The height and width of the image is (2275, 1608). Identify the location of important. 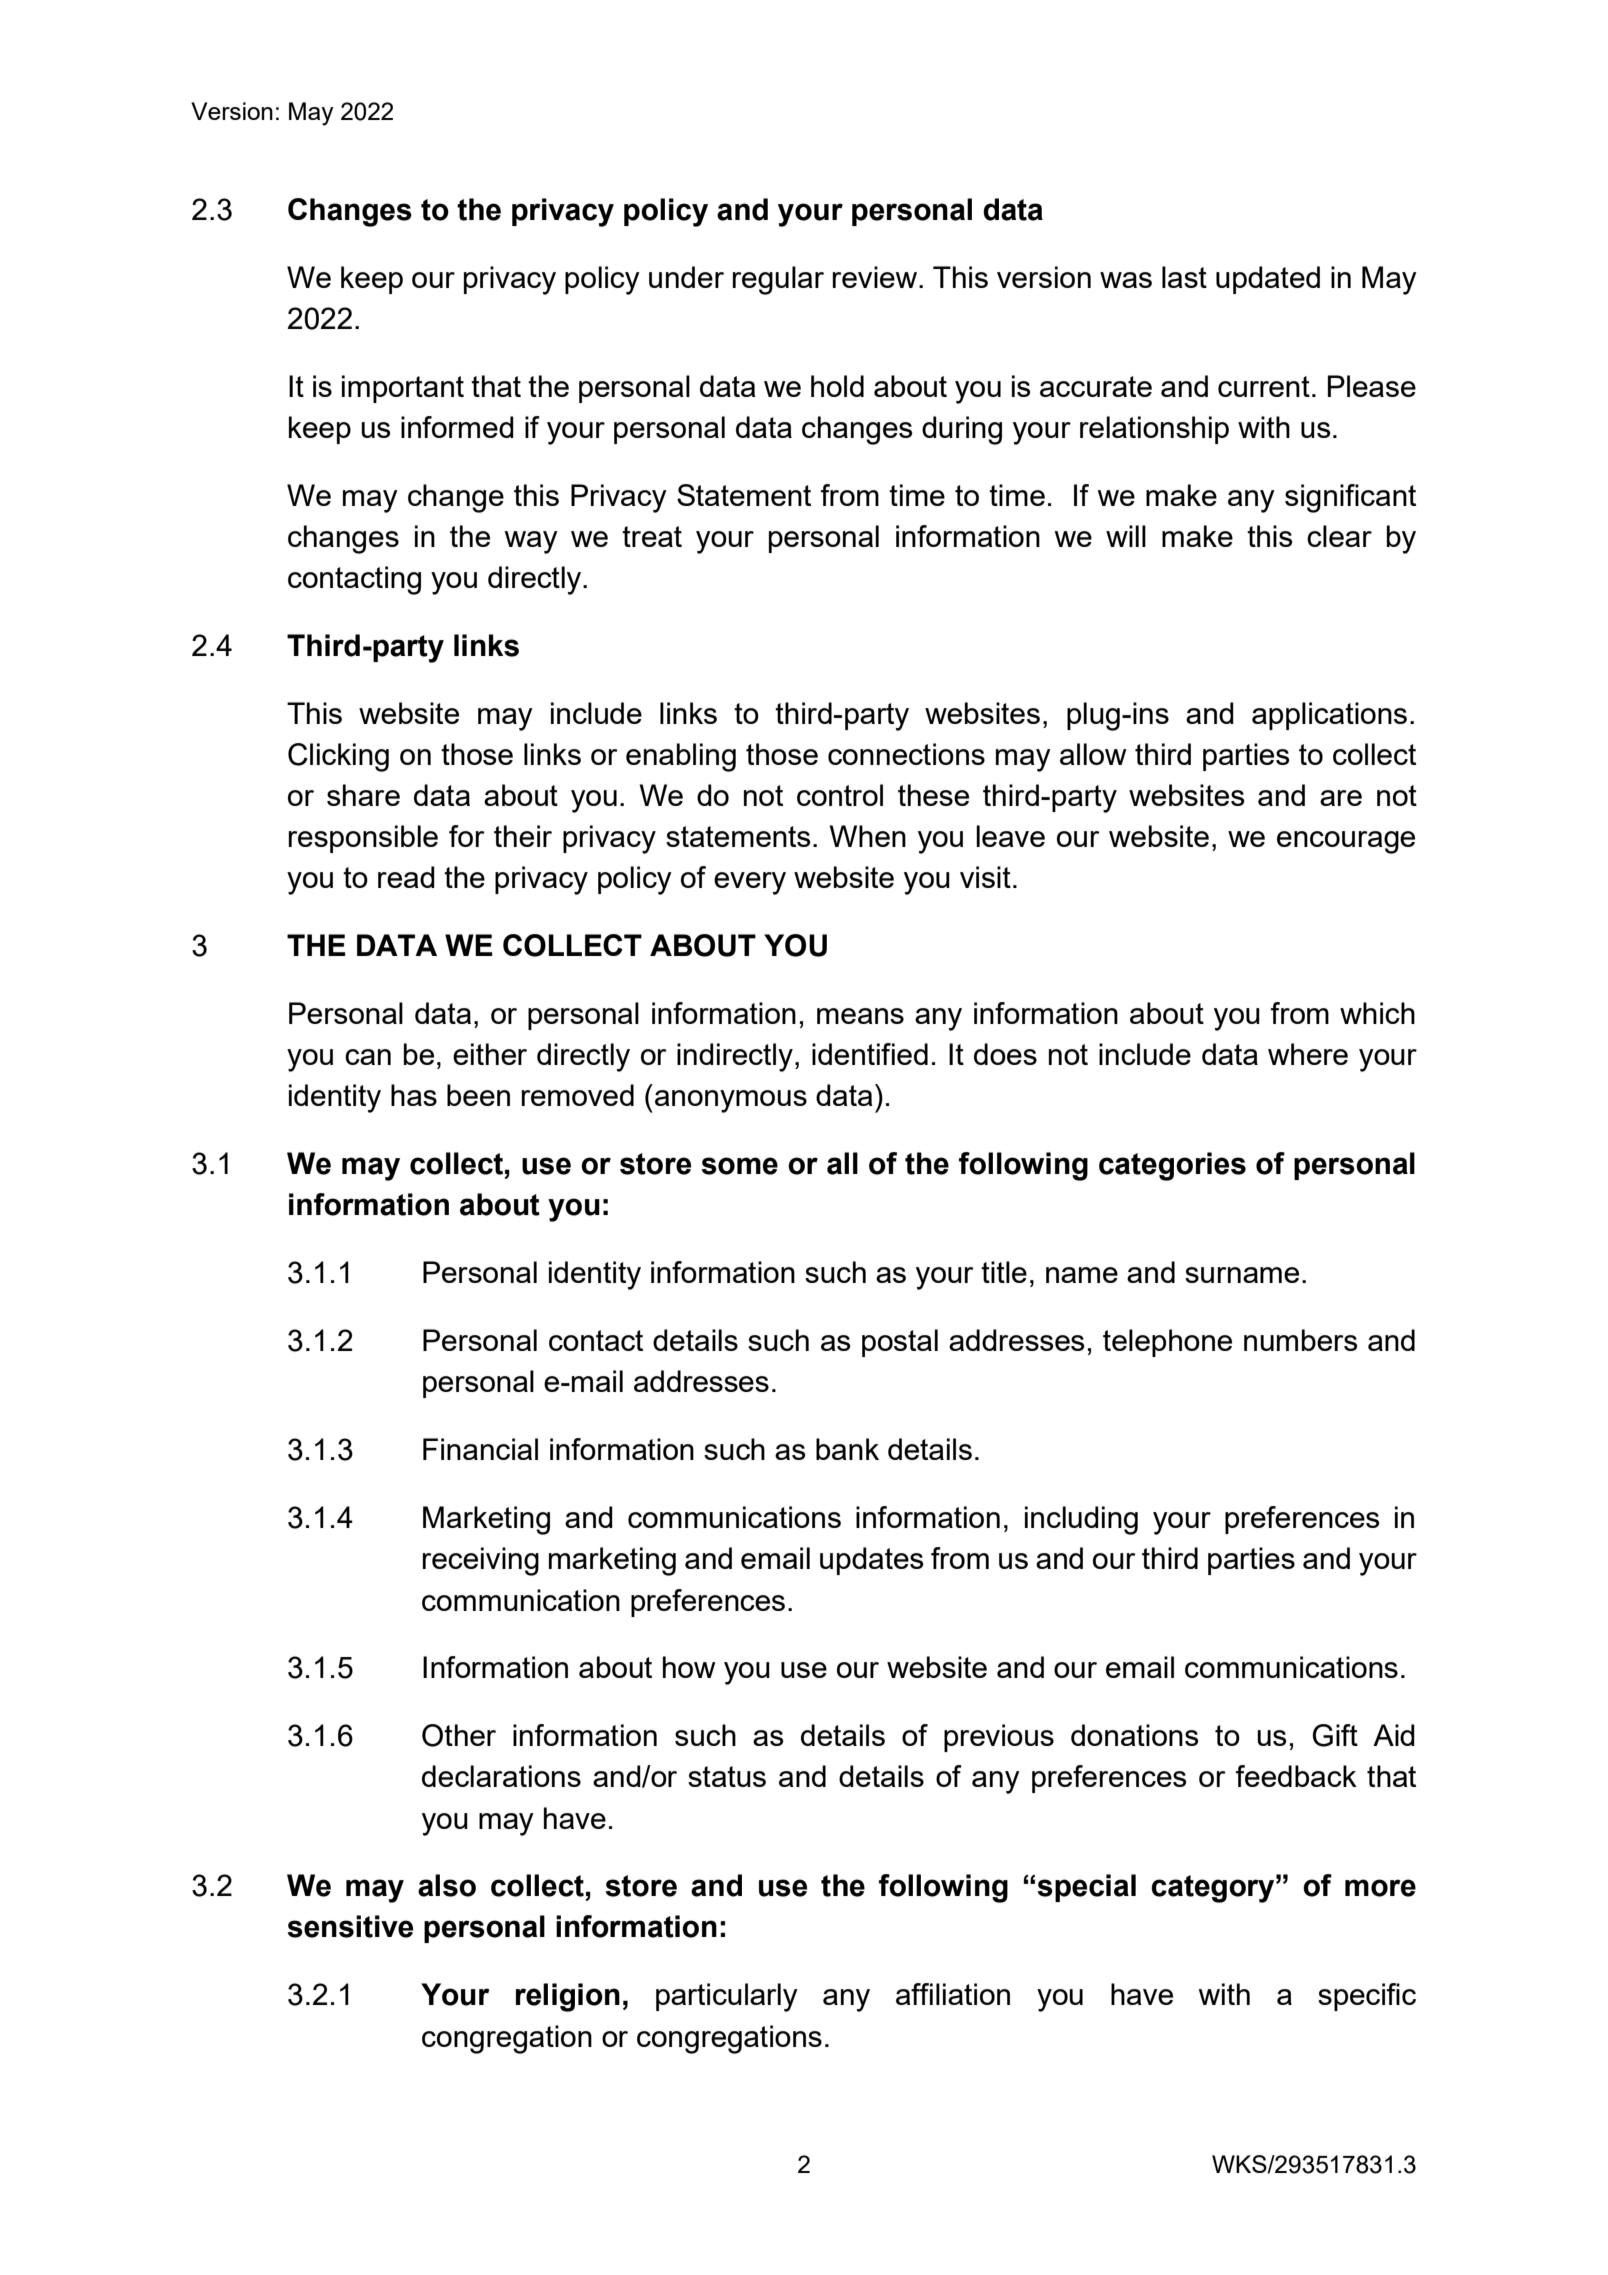
(403, 389).
